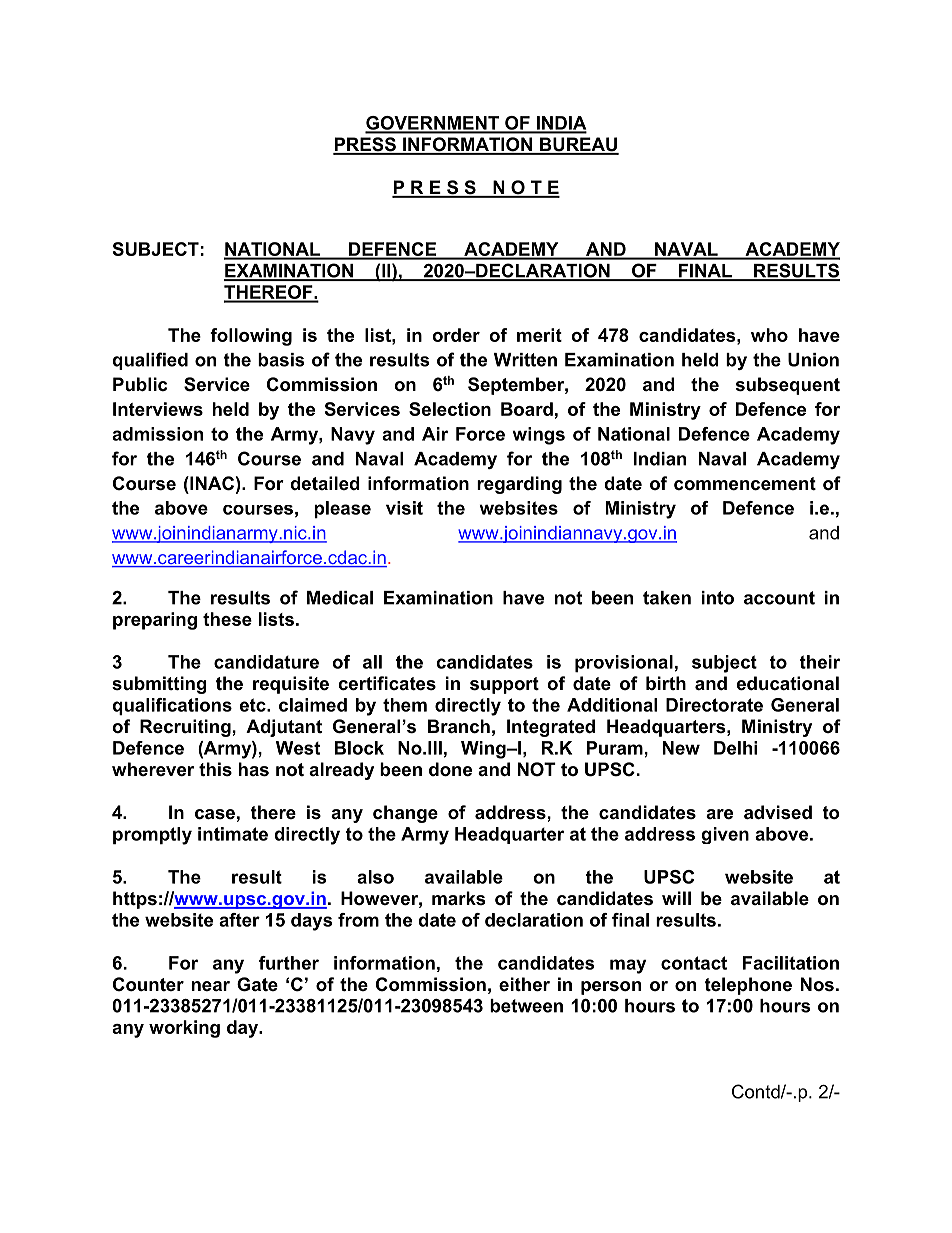 The height and width of the document is (1233, 952). What do you see at coordinates (211, 986) in the document?
I see `near` at bounding box center [211, 986].
